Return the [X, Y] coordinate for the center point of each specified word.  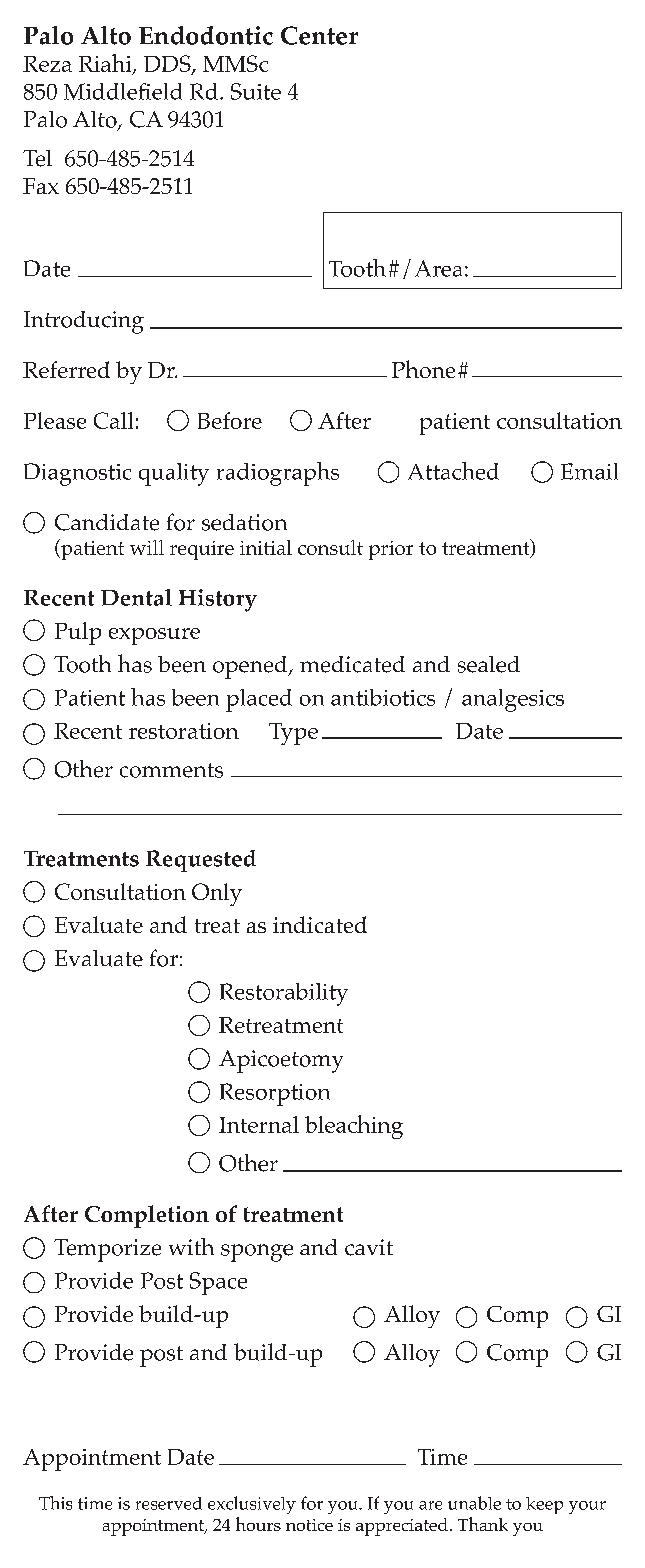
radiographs [278, 474]
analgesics [513, 700]
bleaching [354, 1127]
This [55, 1503]
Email [589, 471]
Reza [47, 64]
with [191, 1246]
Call [113, 420]
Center [319, 35]
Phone [423, 369]
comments [171, 770]
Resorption [275, 1094]
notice [309, 1525]
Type [293, 734]
